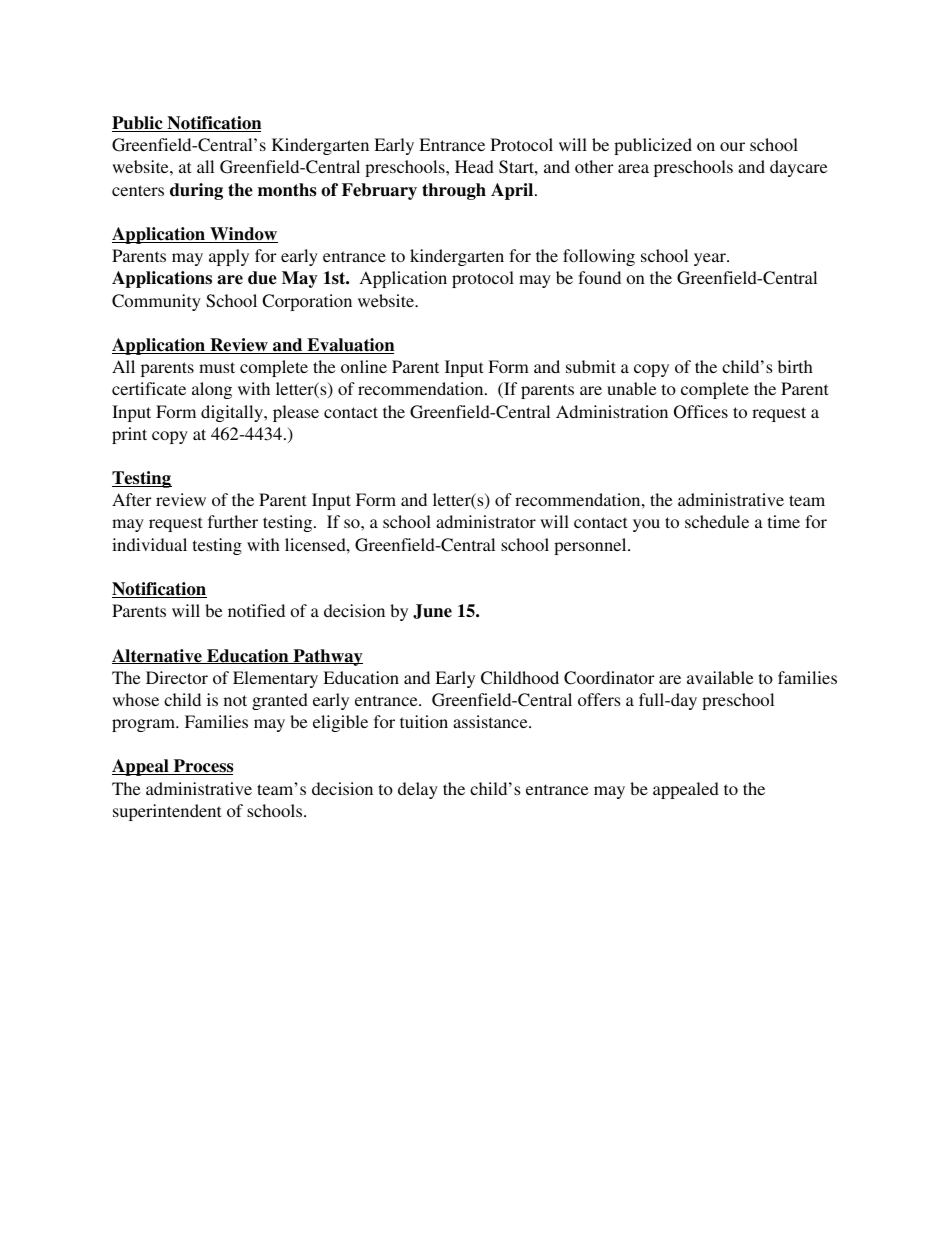 Image resolution: width=952 pixels, height=1233 pixels. I want to click on our, so click(732, 146).
